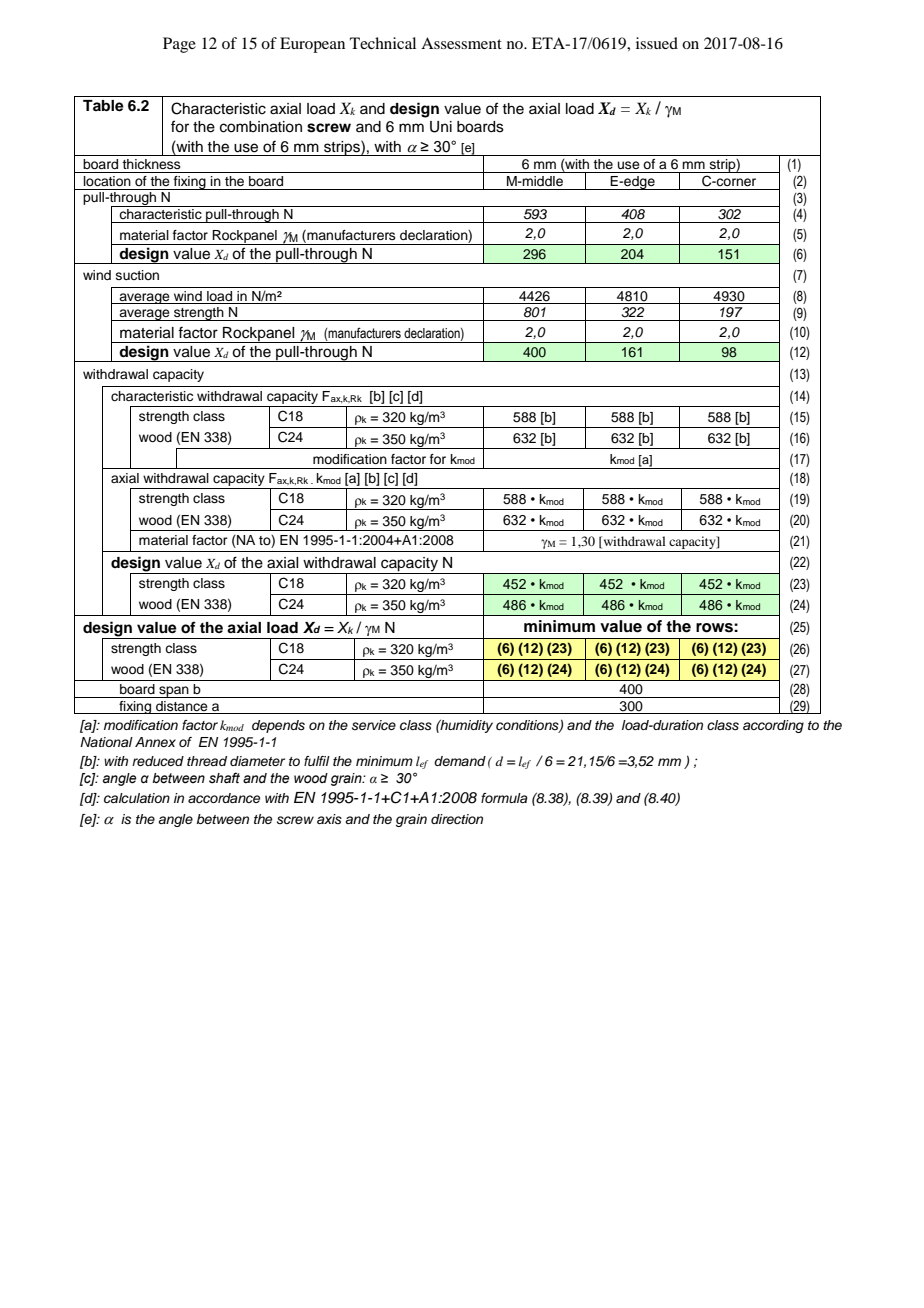 The height and width of the screenshot is (1308, 924). Describe the element at coordinates (461, 43) in the screenshot. I see `Assessment` at that location.
